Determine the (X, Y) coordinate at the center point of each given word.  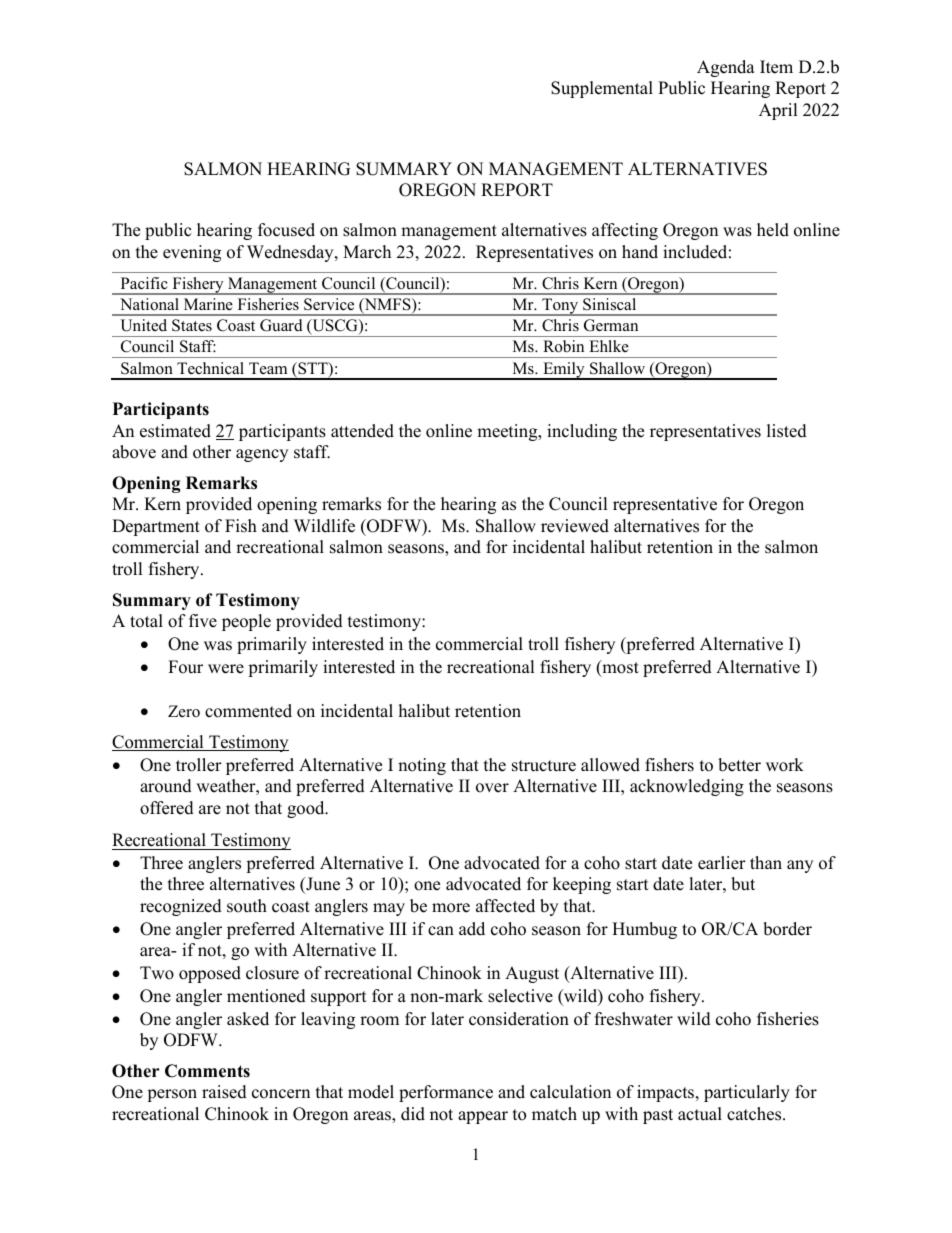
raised (224, 1092)
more (451, 908)
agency (262, 455)
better (739, 765)
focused (286, 230)
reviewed (575, 526)
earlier (722, 863)
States (192, 325)
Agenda (726, 68)
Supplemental (602, 89)
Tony (560, 307)
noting (422, 766)
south (247, 906)
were (226, 669)
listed (787, 431)
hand (640, 252)
